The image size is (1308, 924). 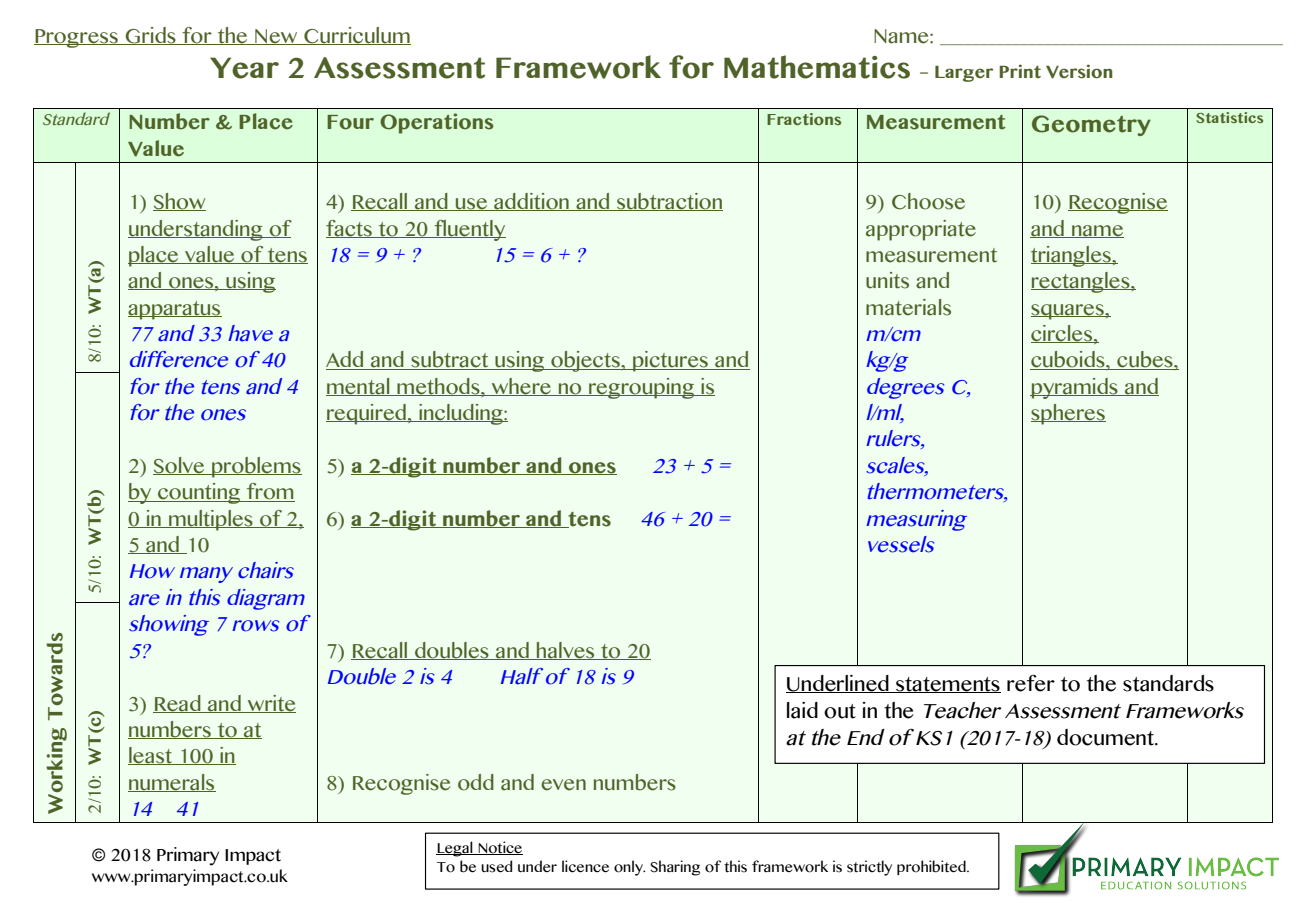 What do you see at coordinates (675, 868) in the image?
I see `Sharing` at bounding box center [675, 868].
